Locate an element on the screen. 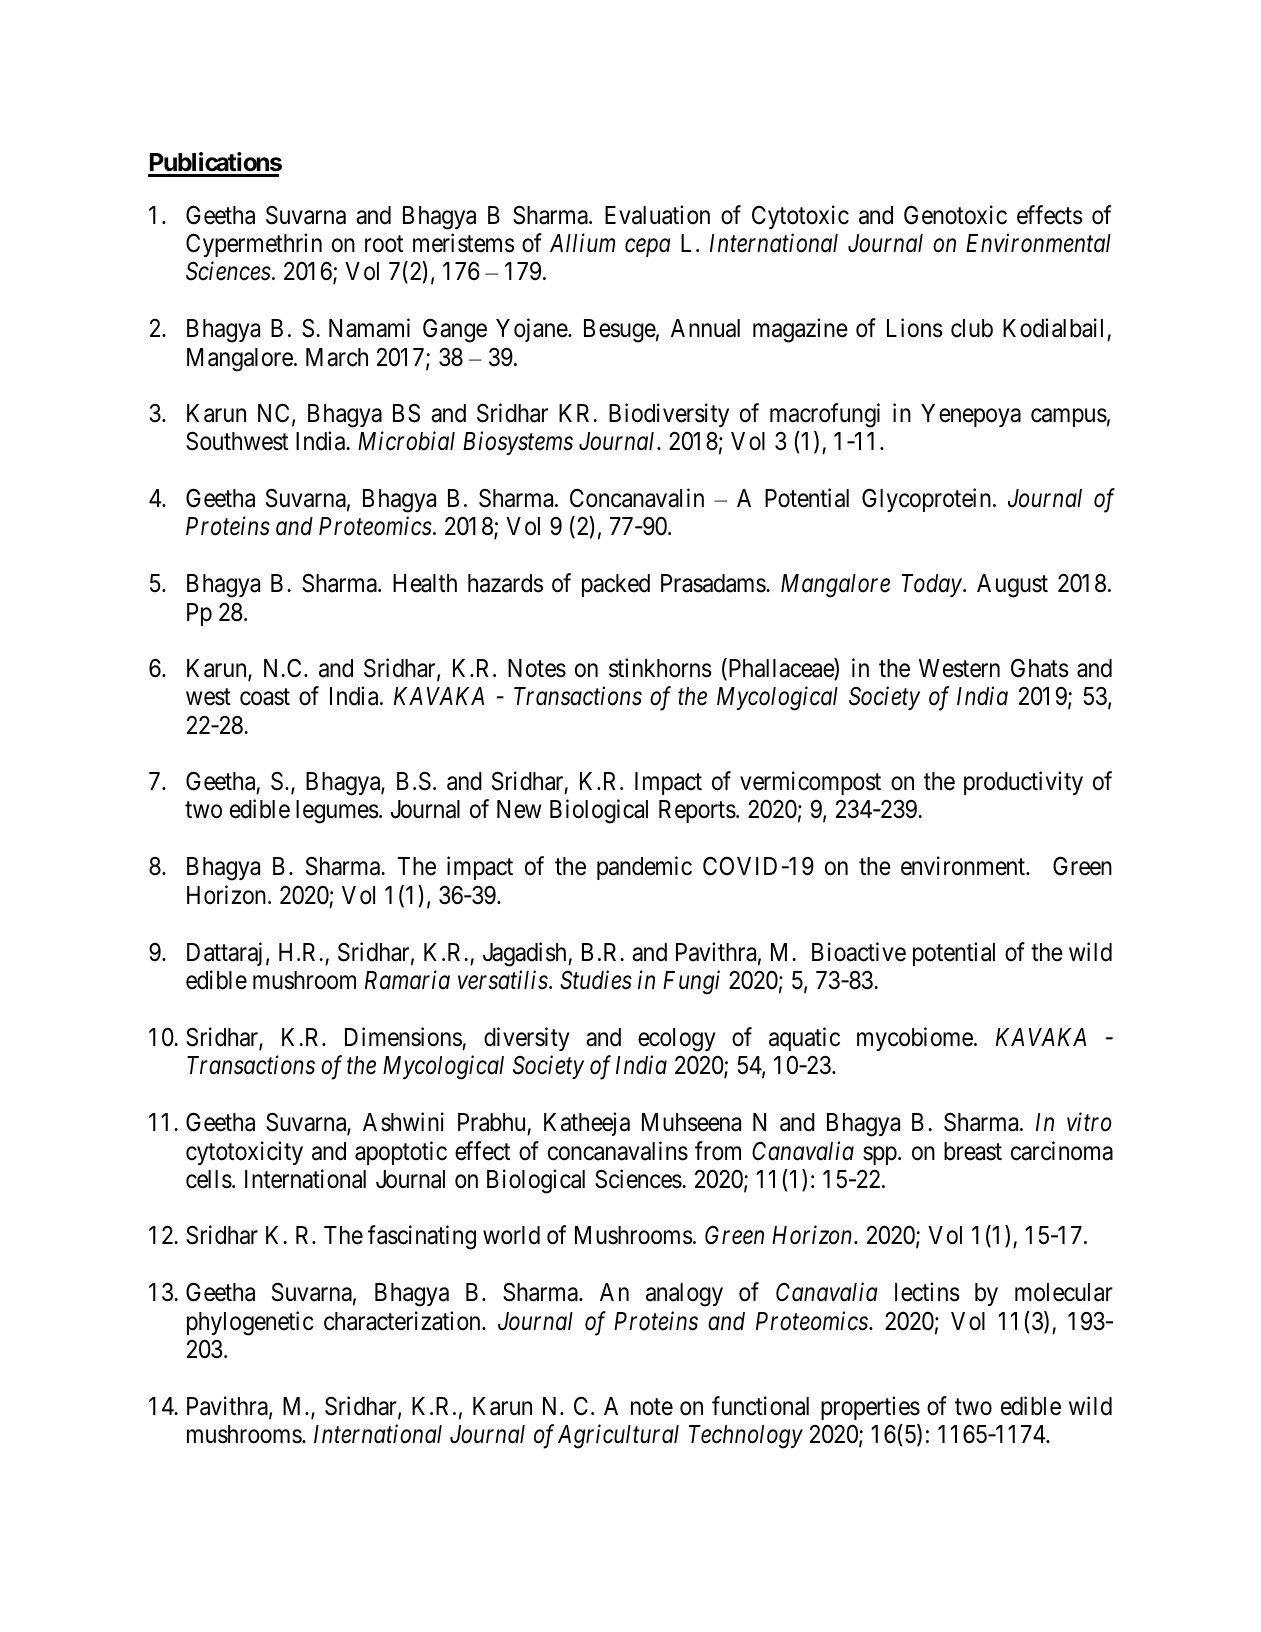  Cypermethrin is located at coordinates (254, 245).
